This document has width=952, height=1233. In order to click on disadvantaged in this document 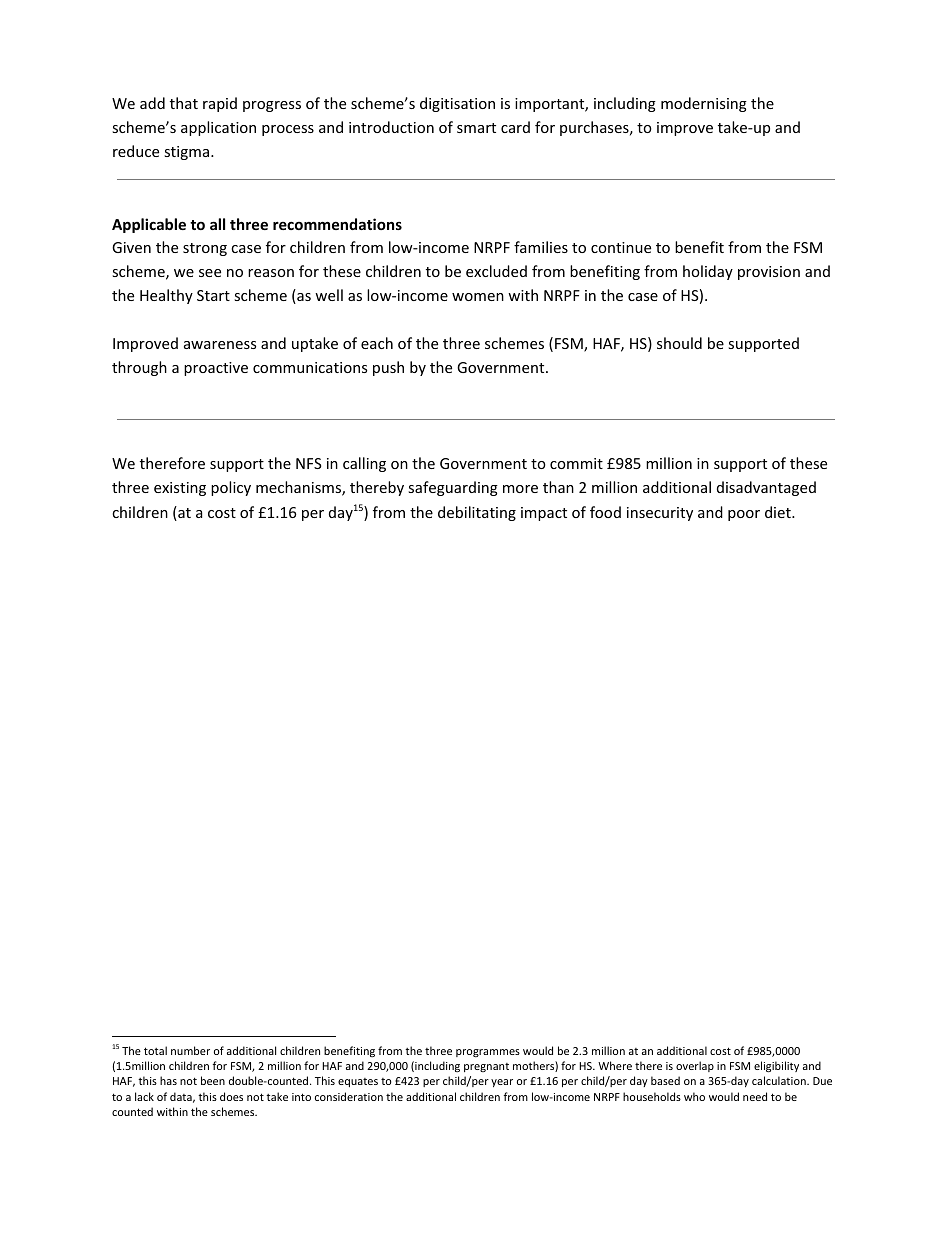, I will do `click(766, 488)`.
